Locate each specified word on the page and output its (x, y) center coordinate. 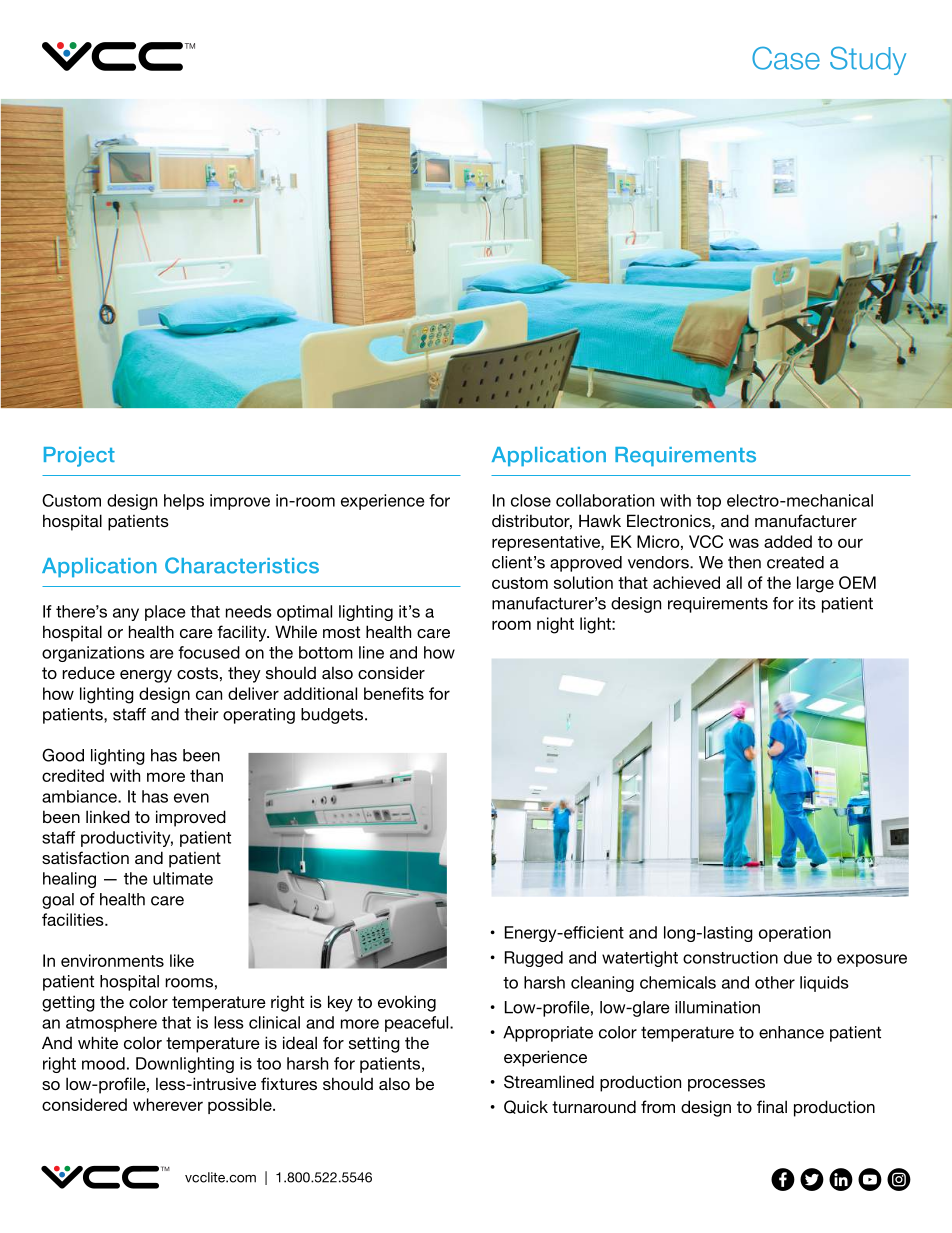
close (531, 500)
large (815, 584)
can (209, 695)
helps (184, 502)
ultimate (183, 878)
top (708, 502)
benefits (394, 693)
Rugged (534, 959)
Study (868, 60)
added (788, 541)
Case (786, 58)
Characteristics (242, 565)
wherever (168, 1104)
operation (795, 934)
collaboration (605, 500)
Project (79, 457)
